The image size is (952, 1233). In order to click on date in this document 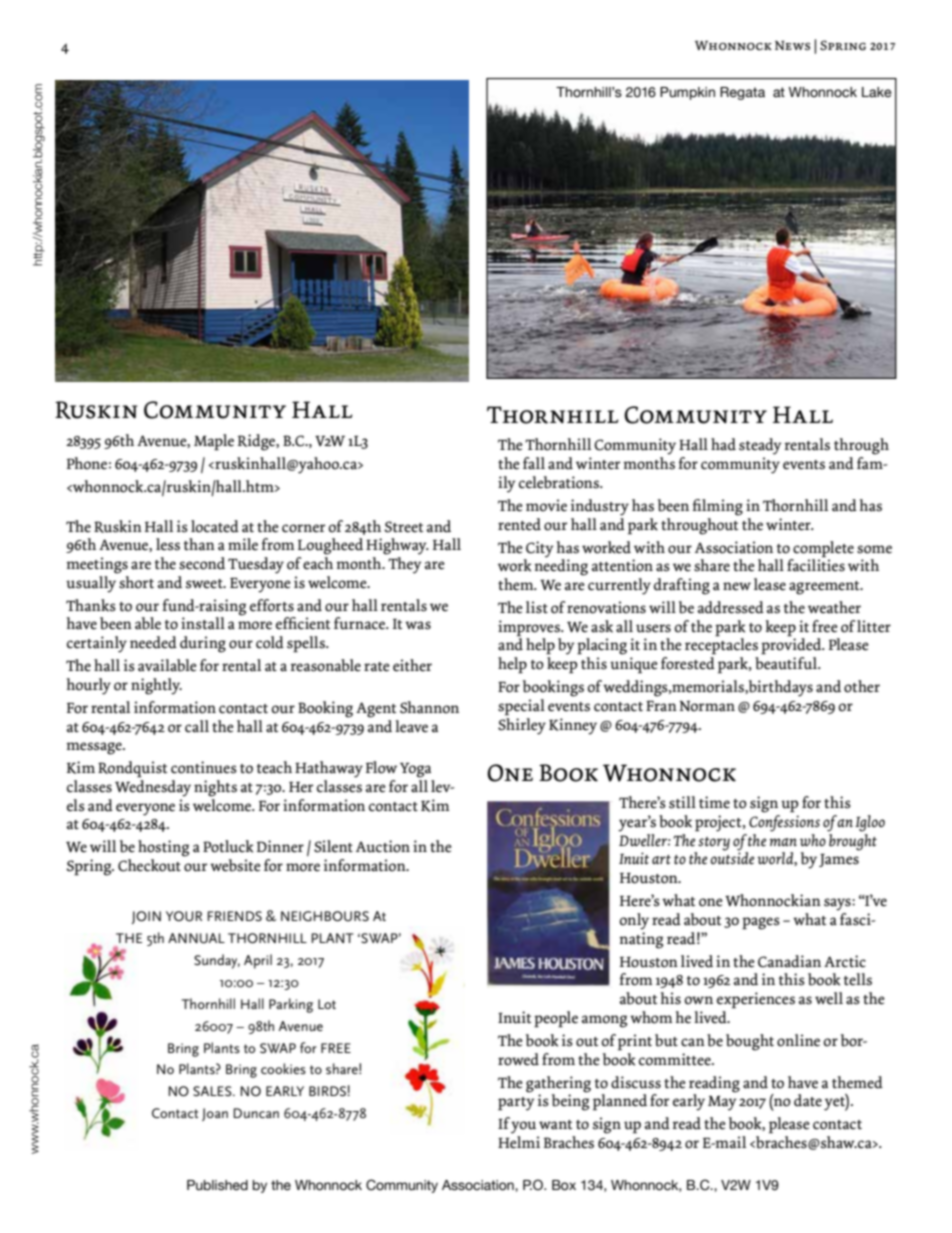, I will do `click(808, 1100)`.
